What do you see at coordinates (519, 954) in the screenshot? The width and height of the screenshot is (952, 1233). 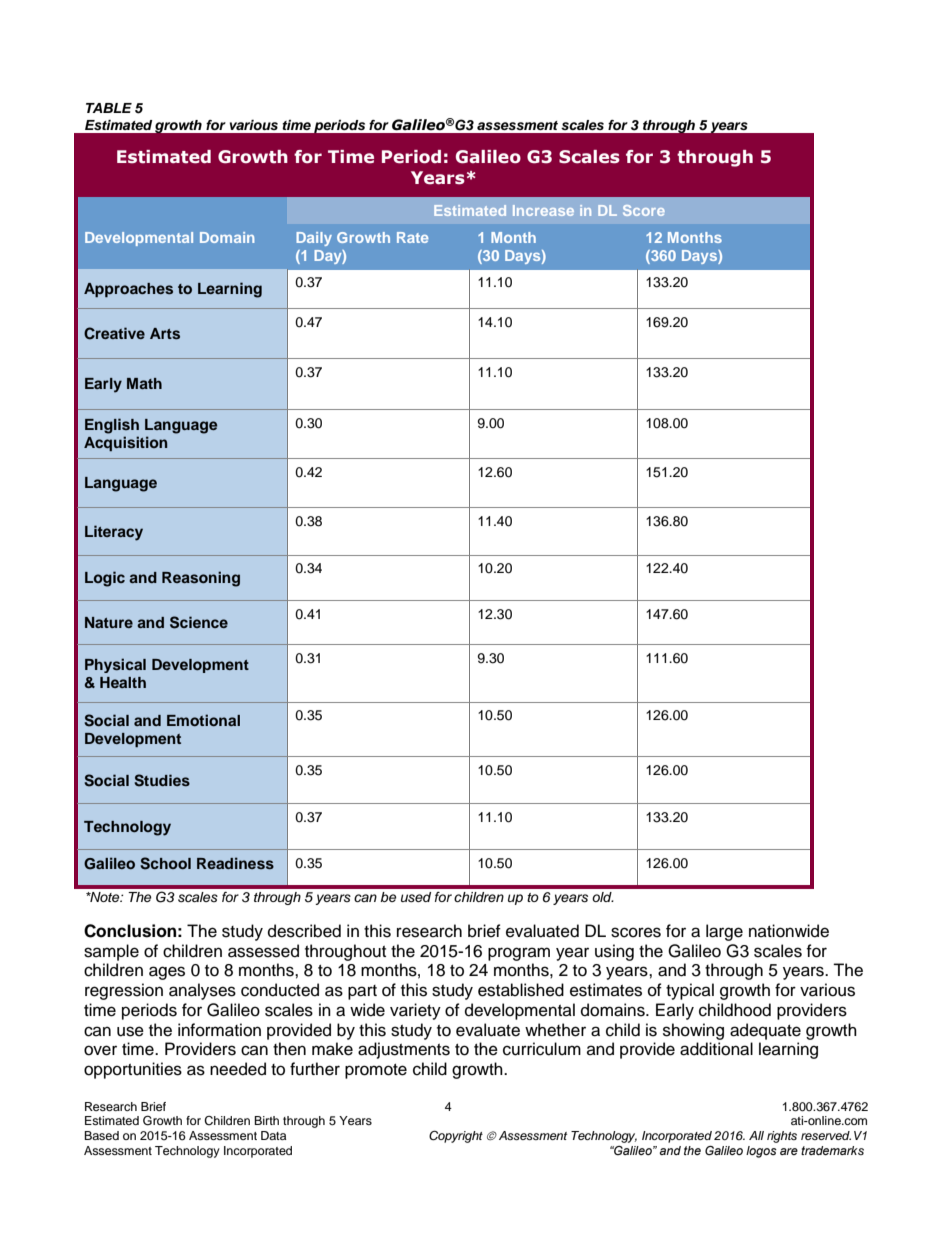 I see `program` at bounding box center [519, 954].
